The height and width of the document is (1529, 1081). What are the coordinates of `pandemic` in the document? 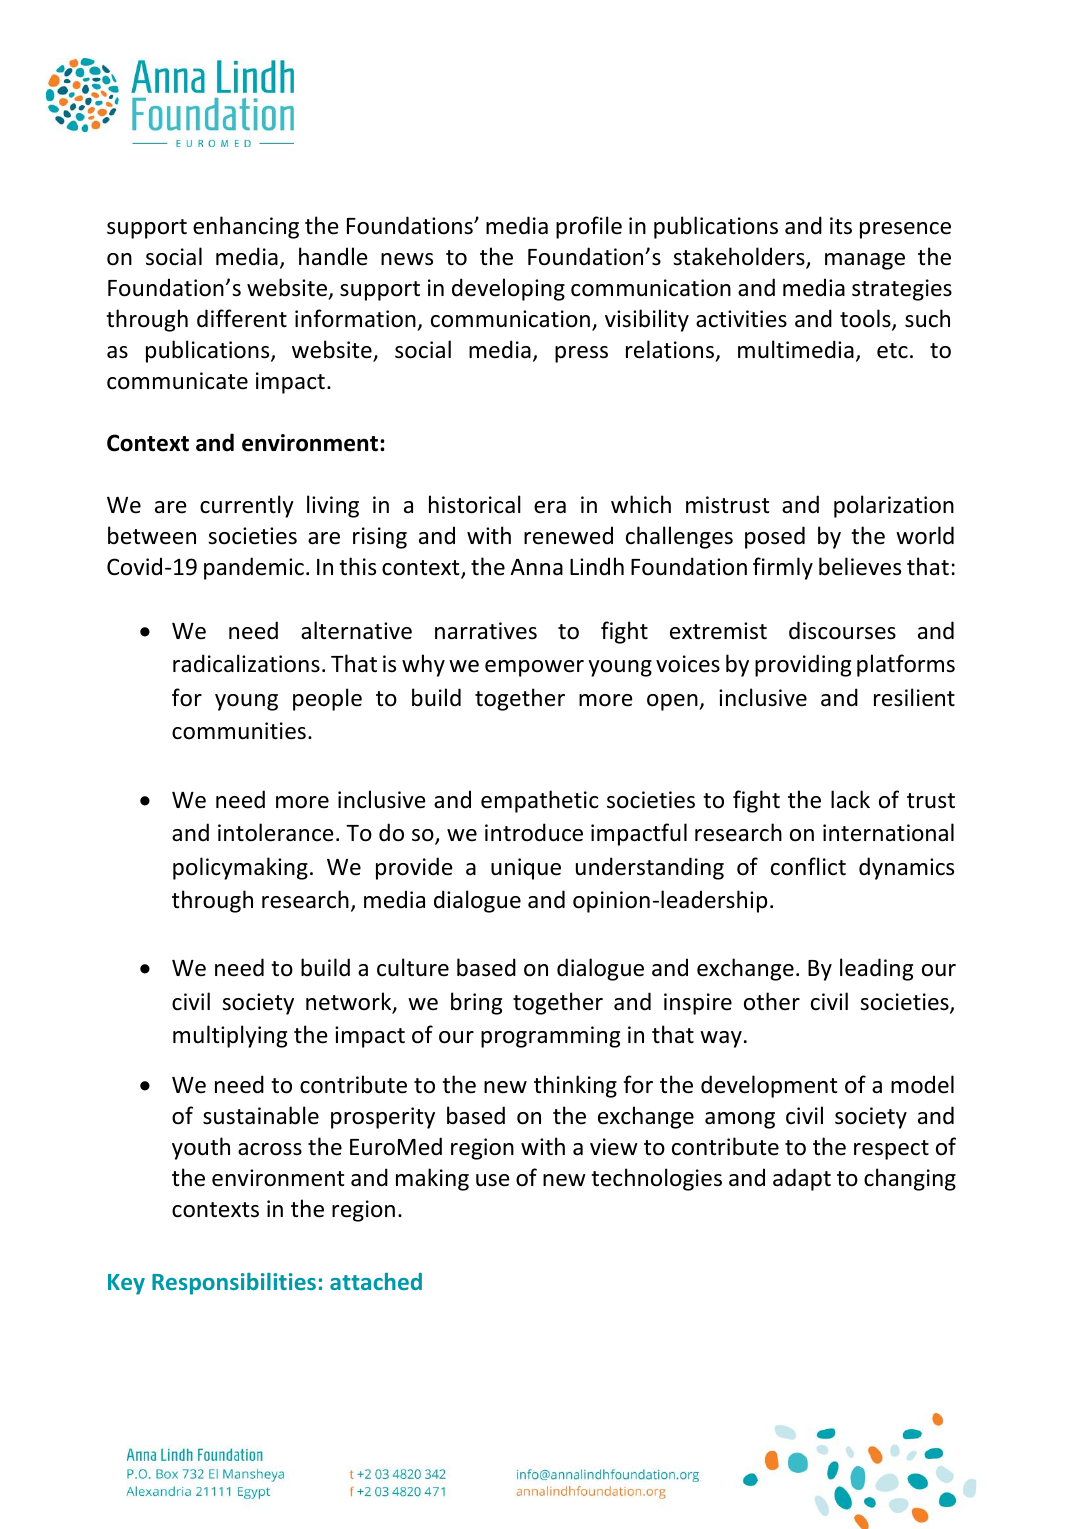 It's located at (254, 568).
